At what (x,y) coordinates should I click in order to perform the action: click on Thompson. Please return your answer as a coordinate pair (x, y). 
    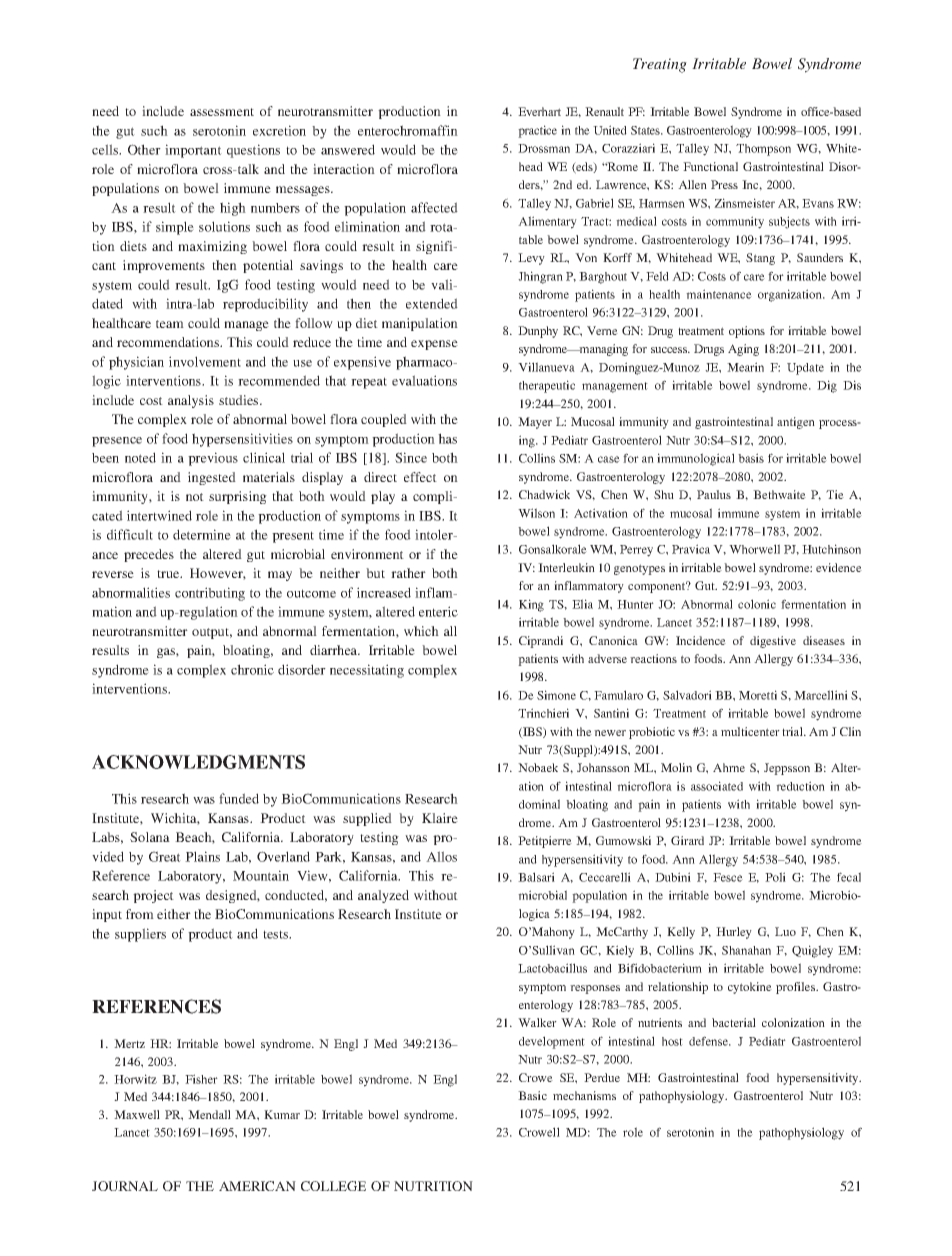
    Looking at the image, I should click on (763, 150).
